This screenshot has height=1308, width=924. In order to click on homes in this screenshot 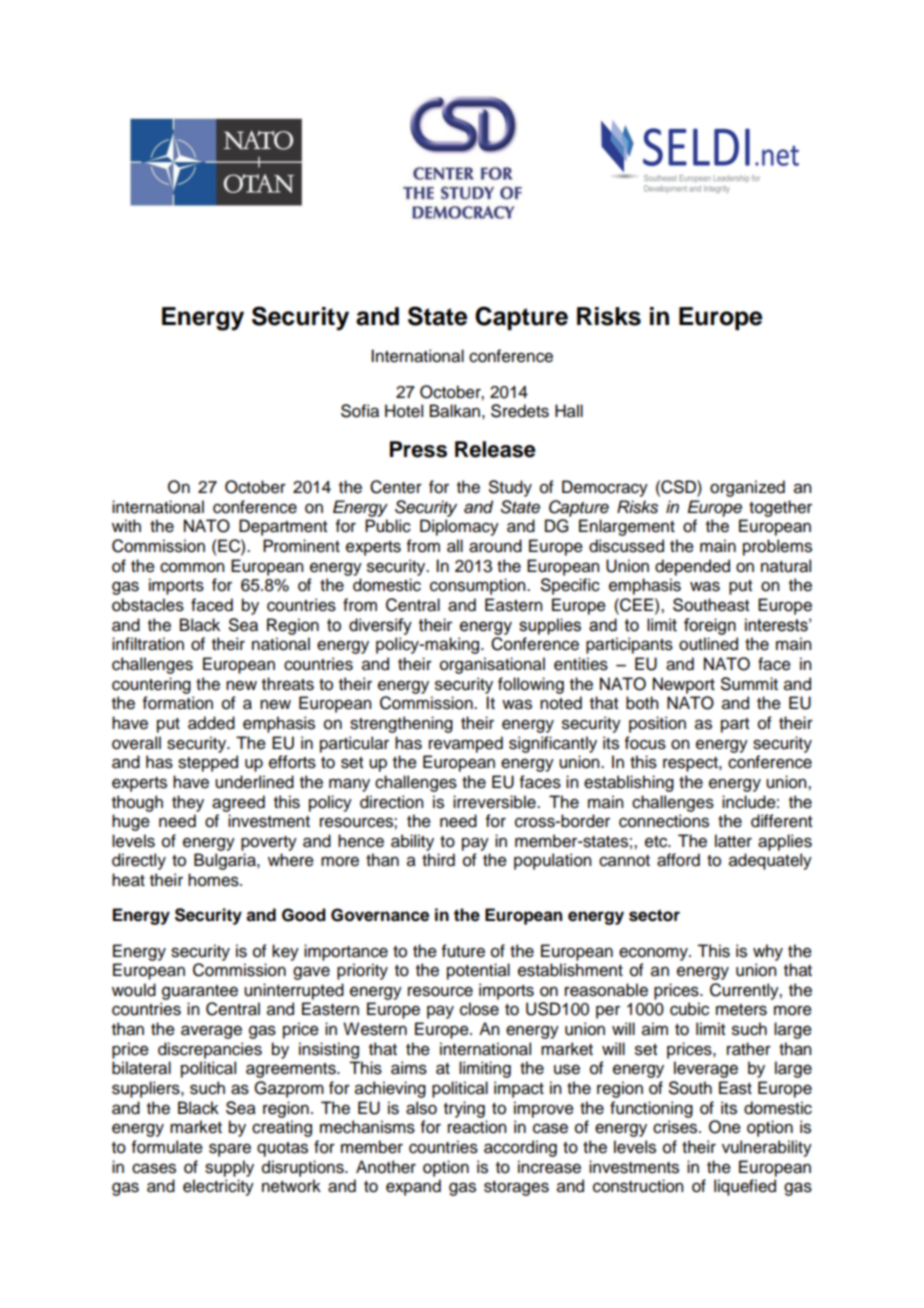, I will do `click(214, 880)`.
